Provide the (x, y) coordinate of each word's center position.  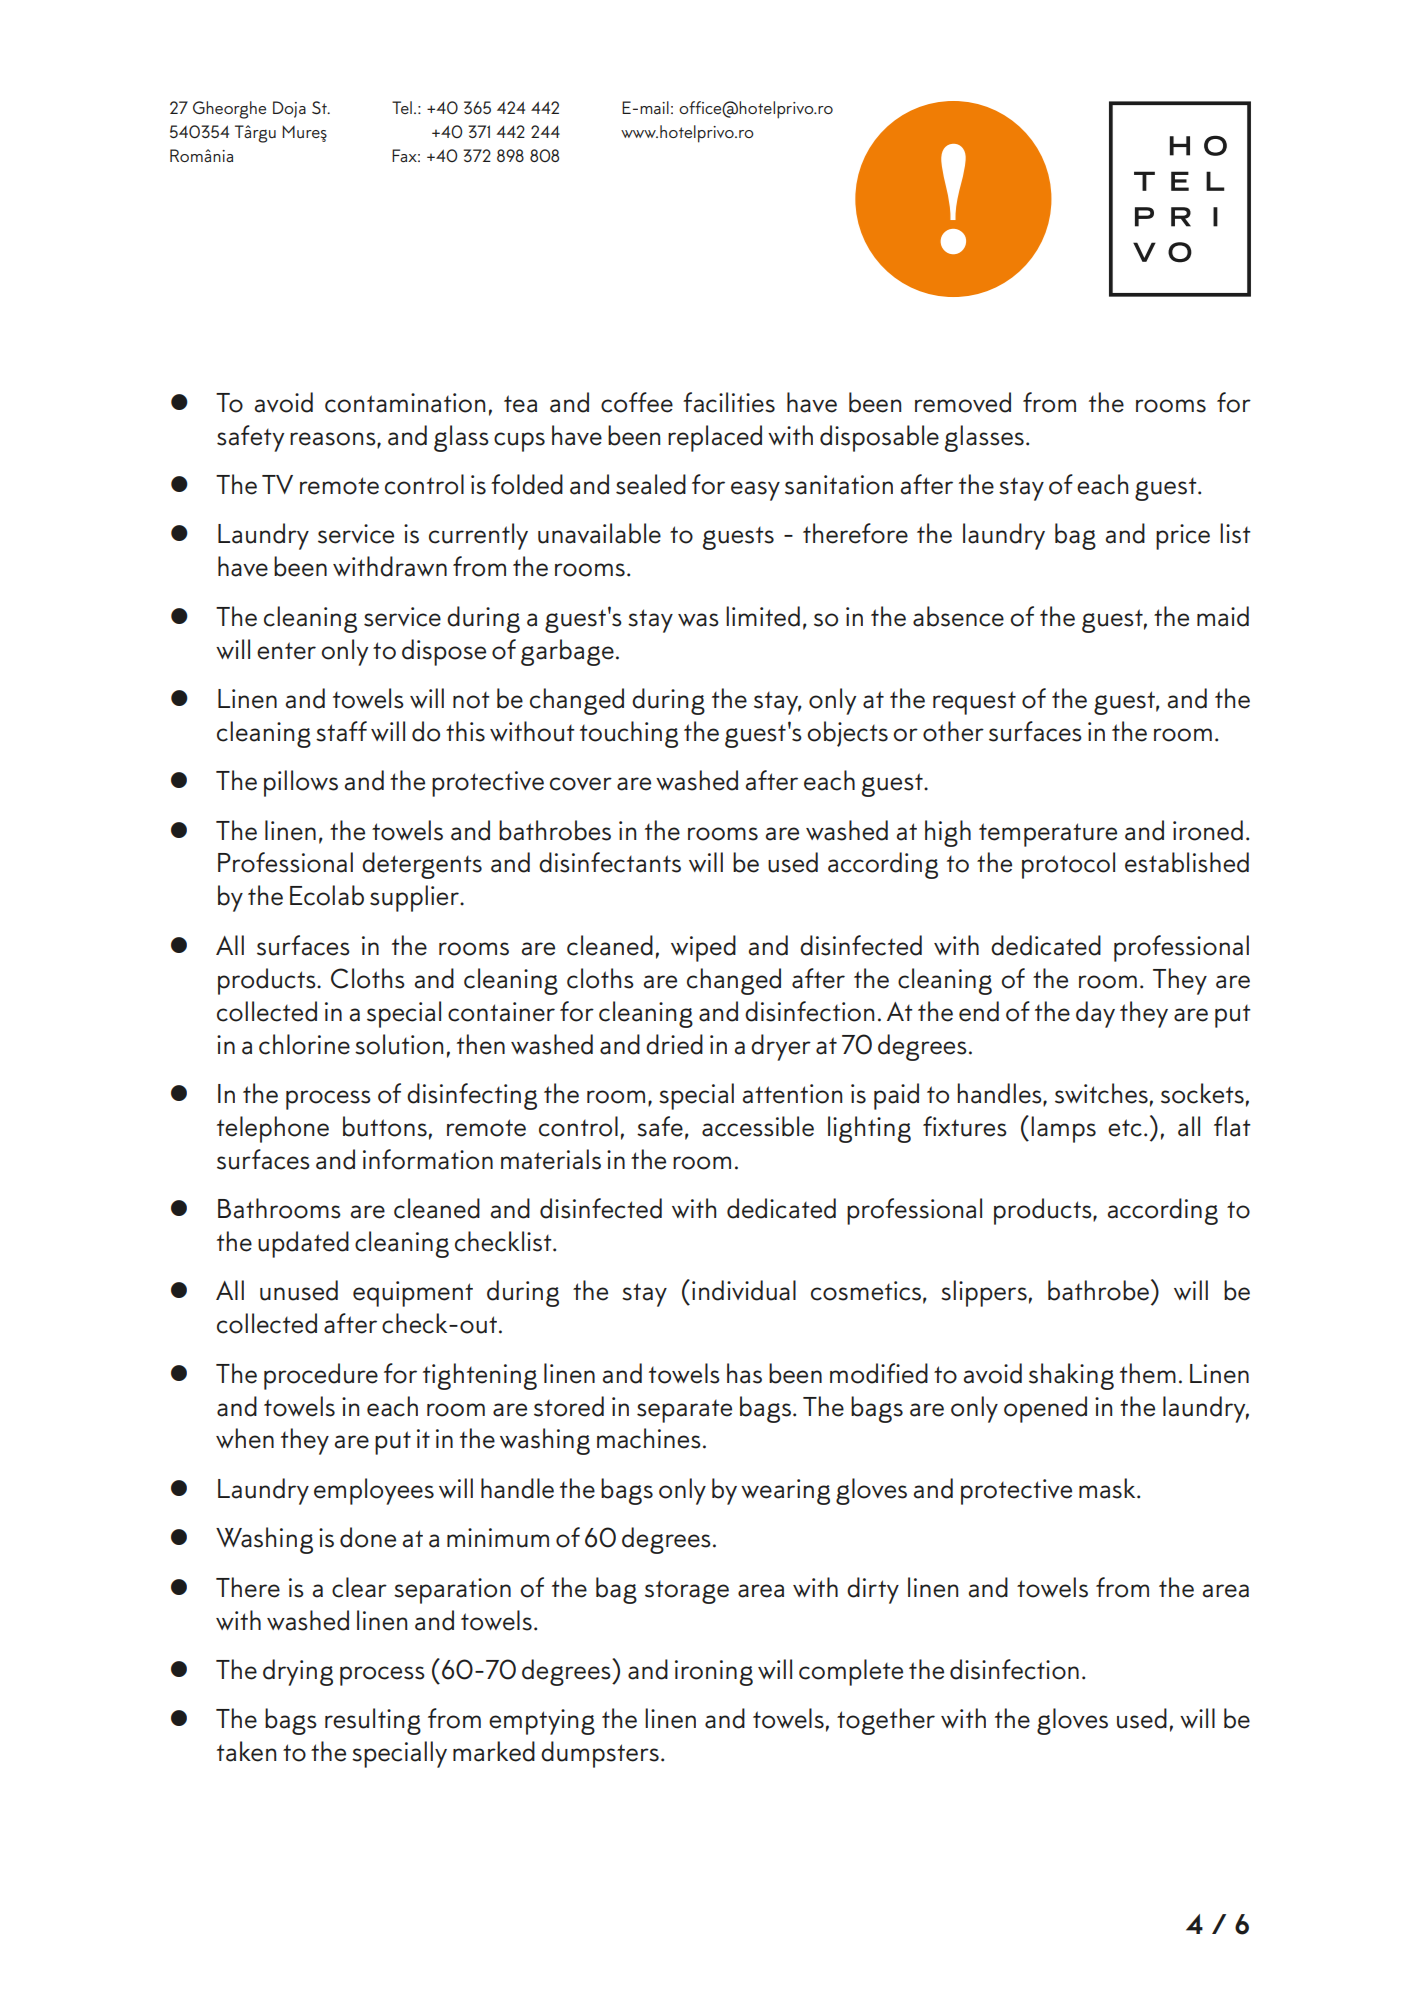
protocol (1068, 865)
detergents (422, 865)
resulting (373, 1721)
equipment (413, 1294)
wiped (703, 948)
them (1148, 1373)
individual (744, 1290)
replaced (715, 438)
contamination (405, 403)
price (1183, 537)
